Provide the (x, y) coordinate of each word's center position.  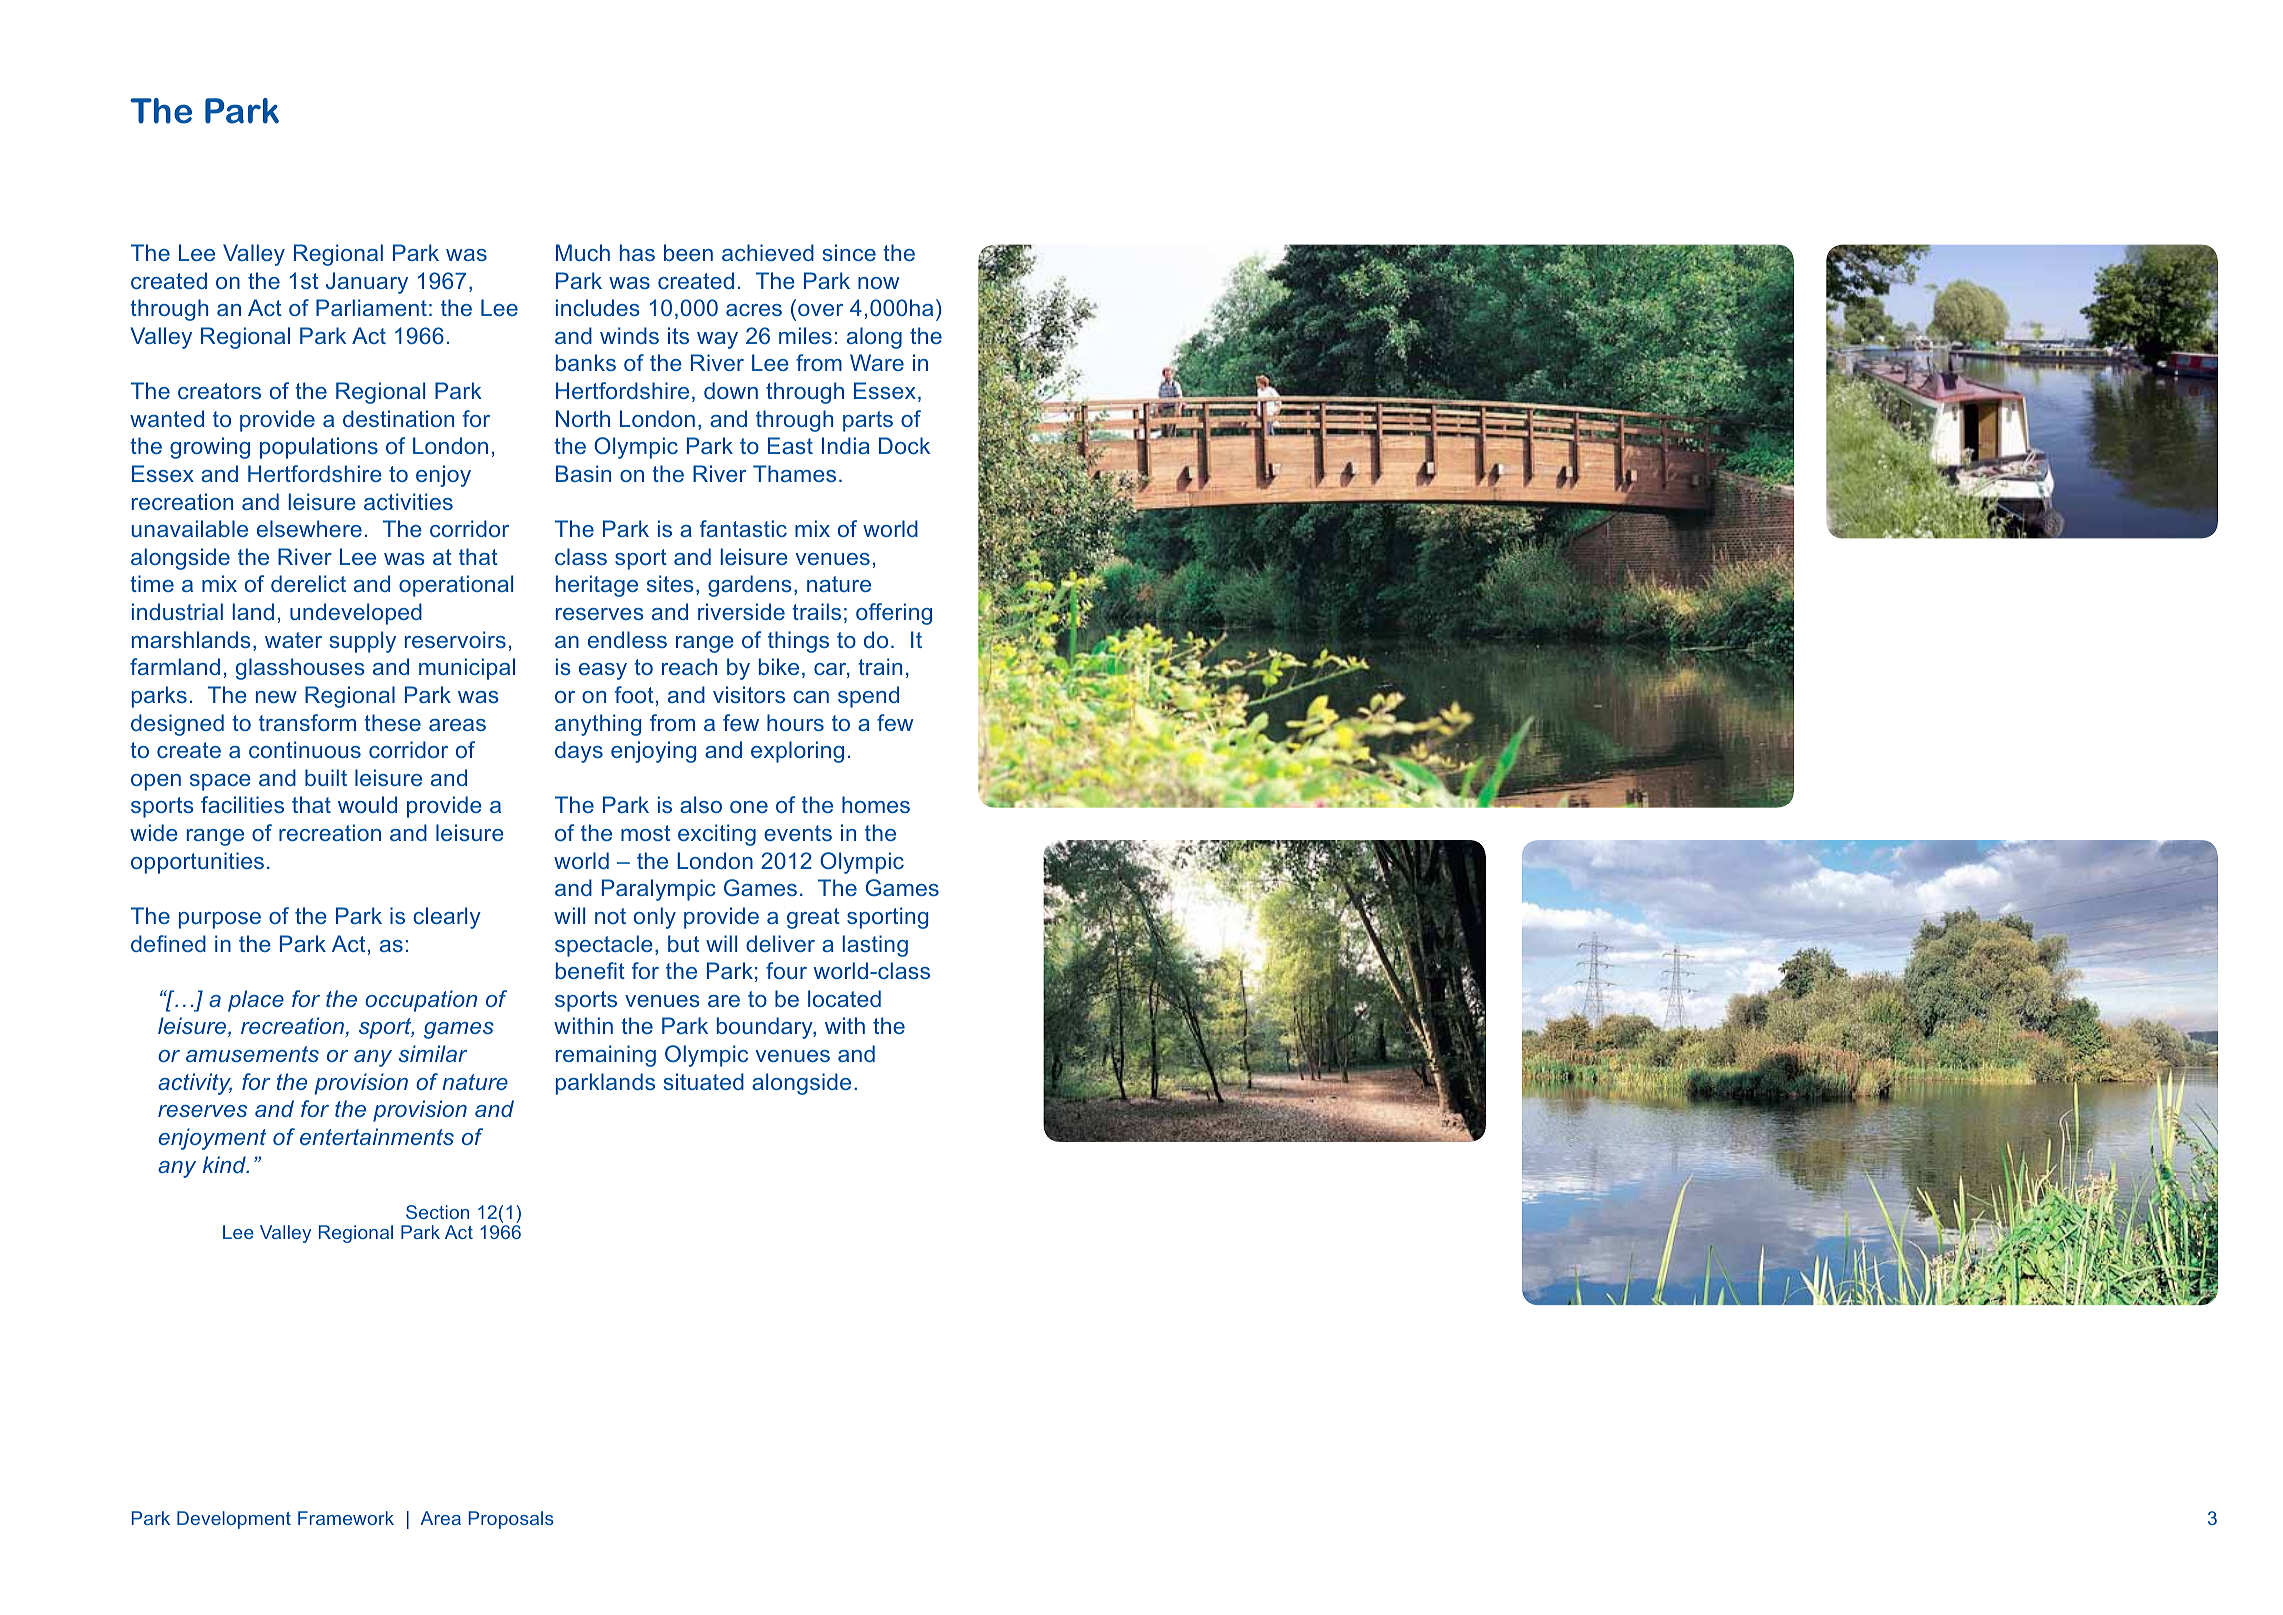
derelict (308, 583)
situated (704, 1081)
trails (816, 611)
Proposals (511, 1520)
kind (225, 1164)
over (820, 310)
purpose (220, 920)
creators (219, 391)
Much (583, 252)
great (813, 918)
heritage (597, 586)
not (610, 916)
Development (234, 1520)
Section (437, 1212)
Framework (346, 1518)
